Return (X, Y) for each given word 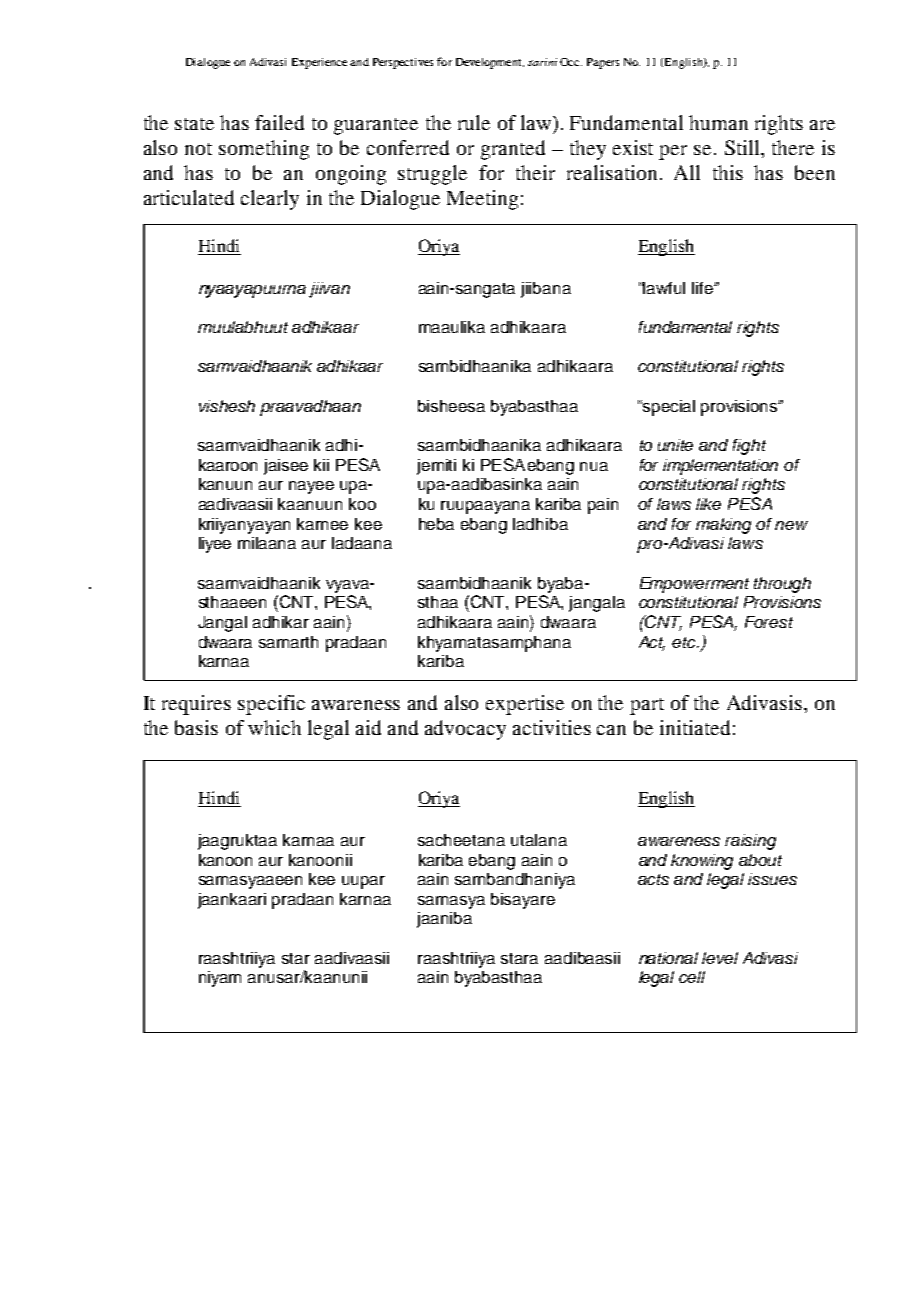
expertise (525, 705)
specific (271, 705)
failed (279, 122)
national (668, 958)
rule (474, 122)
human (718, 122)
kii (321, 465)
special (669, 408)
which (274, 727)
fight (749, 447)
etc (685, 642)
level (720, 958)
